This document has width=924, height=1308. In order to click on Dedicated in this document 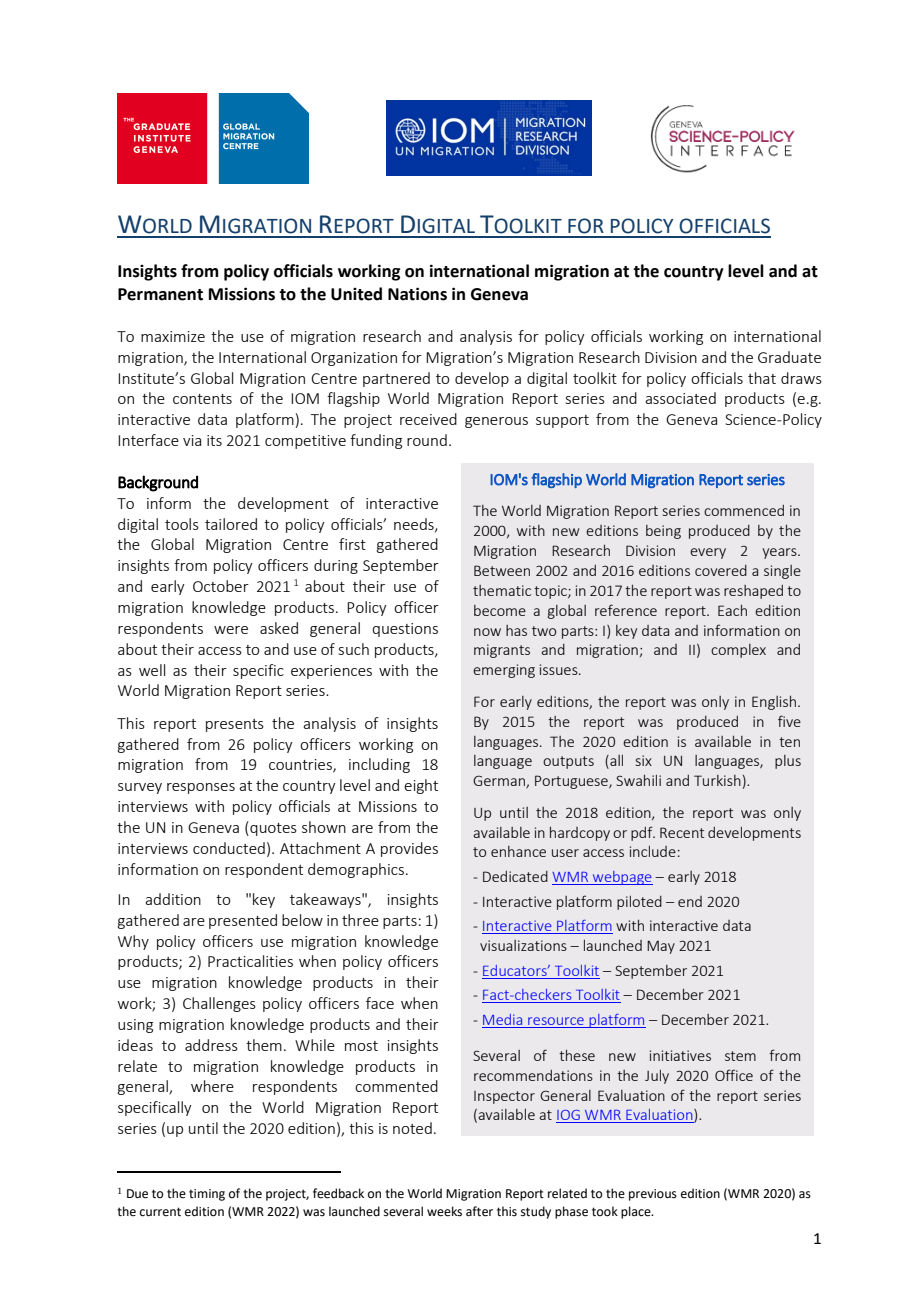, I will do `click(515, 876)`.
